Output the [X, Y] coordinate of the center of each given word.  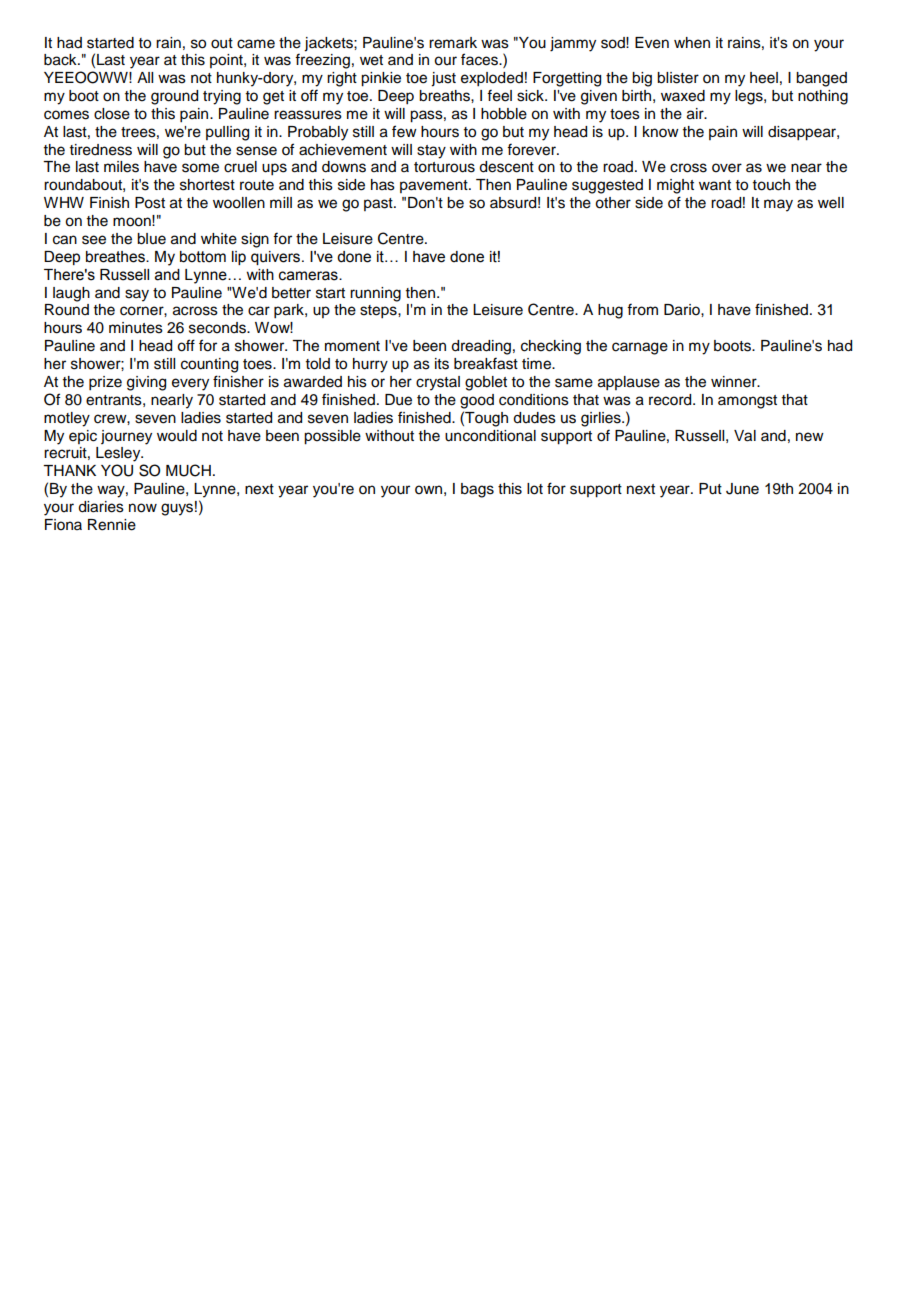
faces [480, 59]
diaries [101, 507]
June [742, 489]
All [145, 77]
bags [477, 490]
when [692, 43]
